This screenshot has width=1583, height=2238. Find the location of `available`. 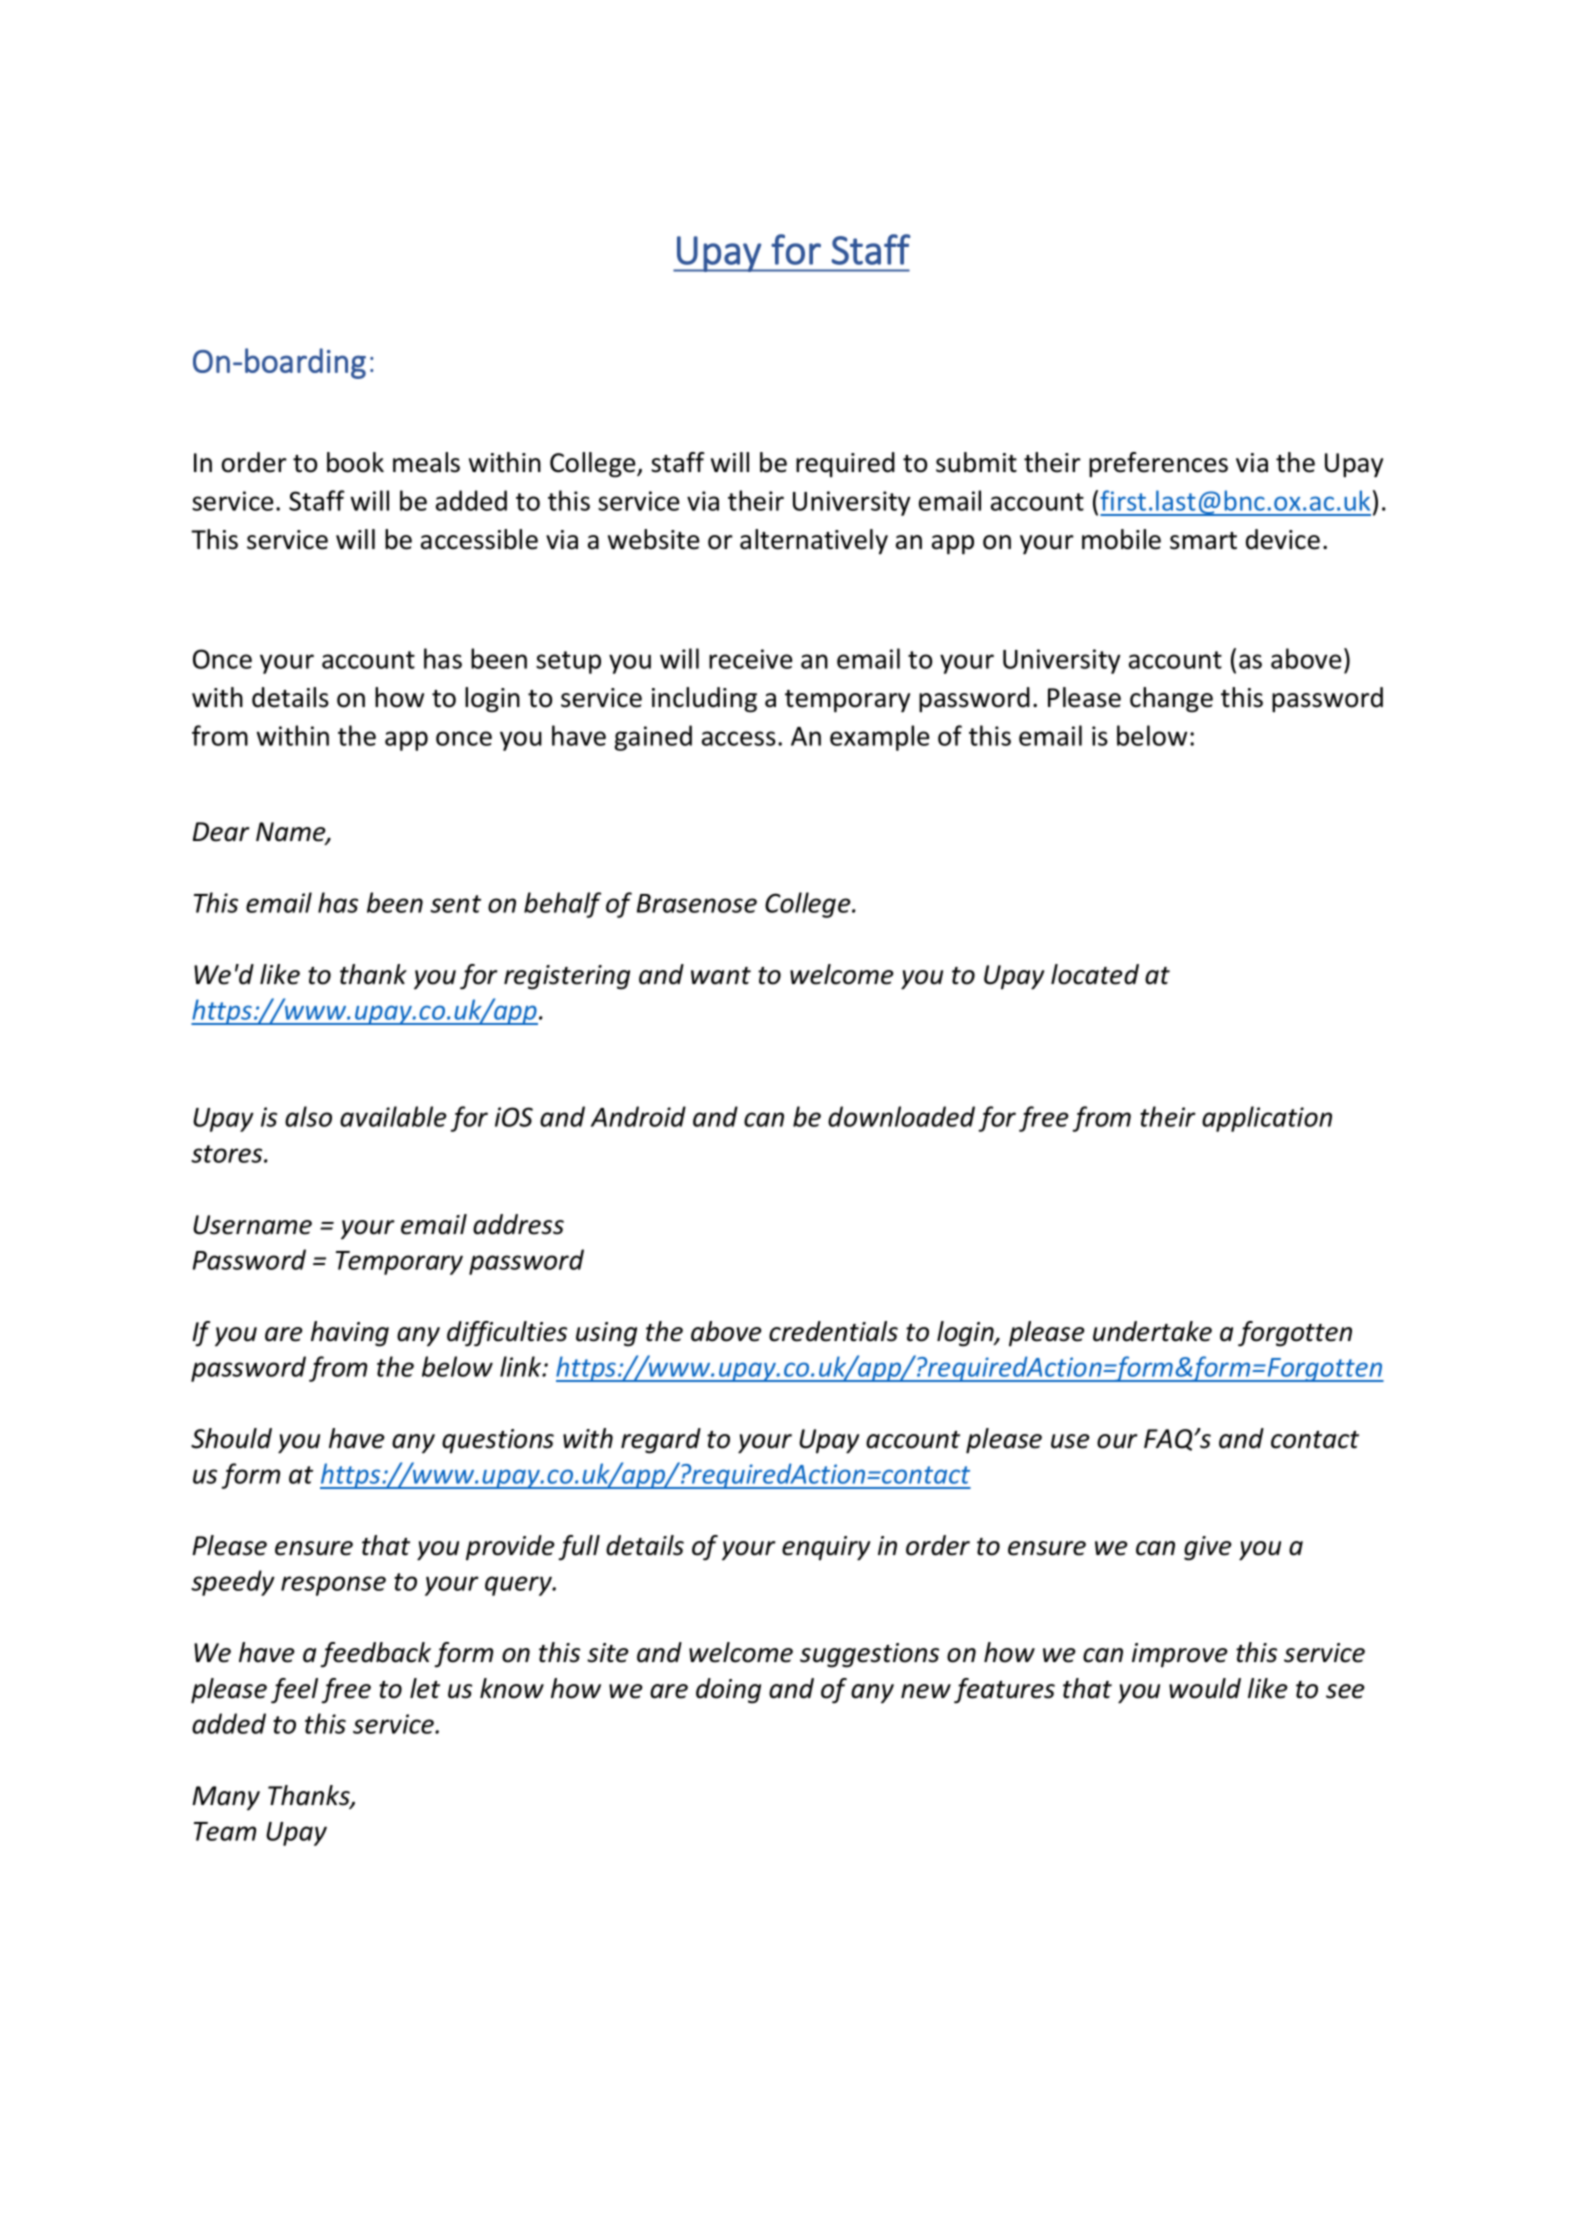

available is located at coordinates (393, 1116).
